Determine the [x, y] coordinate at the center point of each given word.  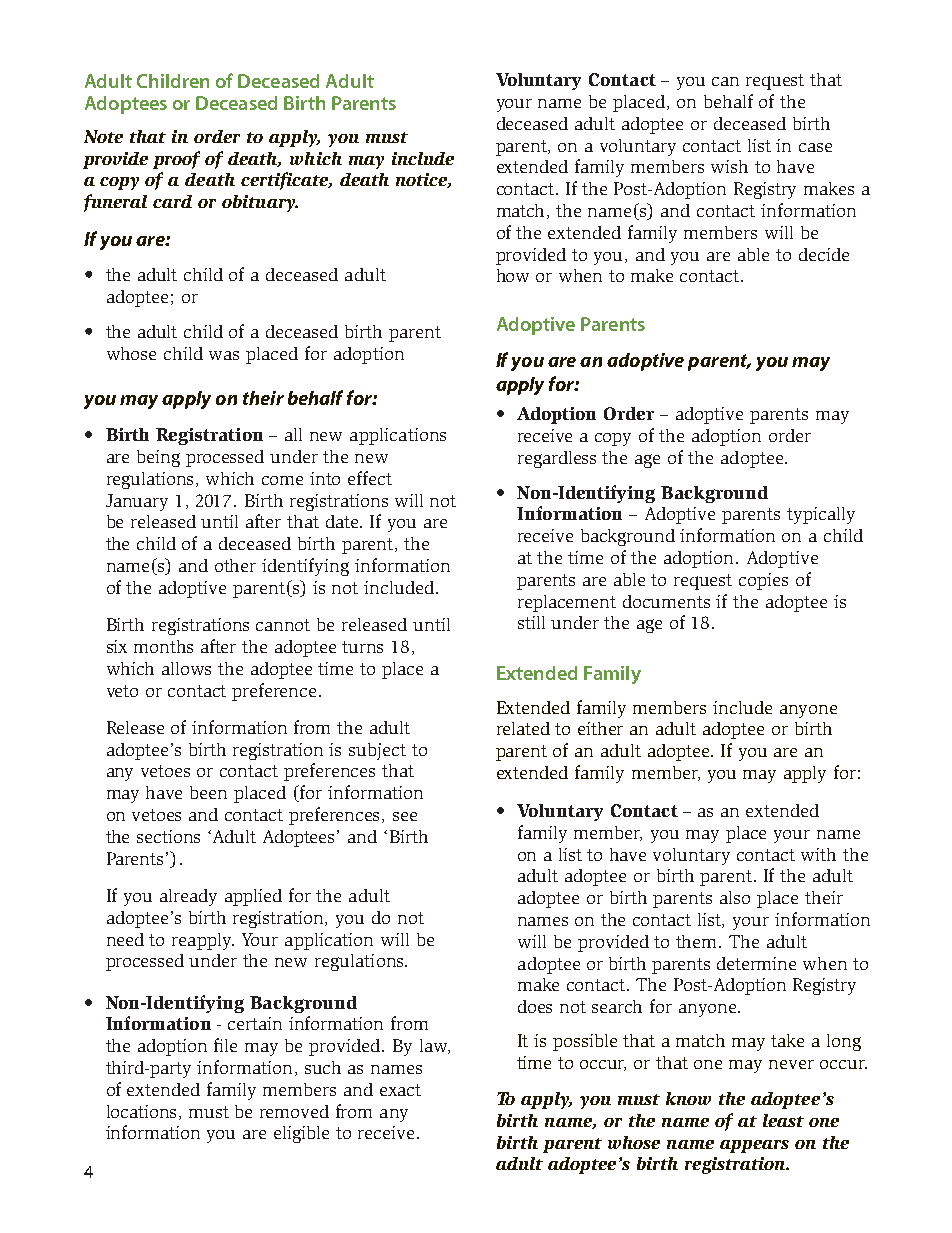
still [531, 622]
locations [143, 1112]
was [224, 355]
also [735, 897]
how [513, 275]
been [208, 792]
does [535, 1006]
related [523, 728]
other [235, 565]
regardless [557, 459]
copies [763, 581]
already [188, 897]
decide [824, 254]
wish [729, 166]
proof [176, 160]
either [600, 728]
